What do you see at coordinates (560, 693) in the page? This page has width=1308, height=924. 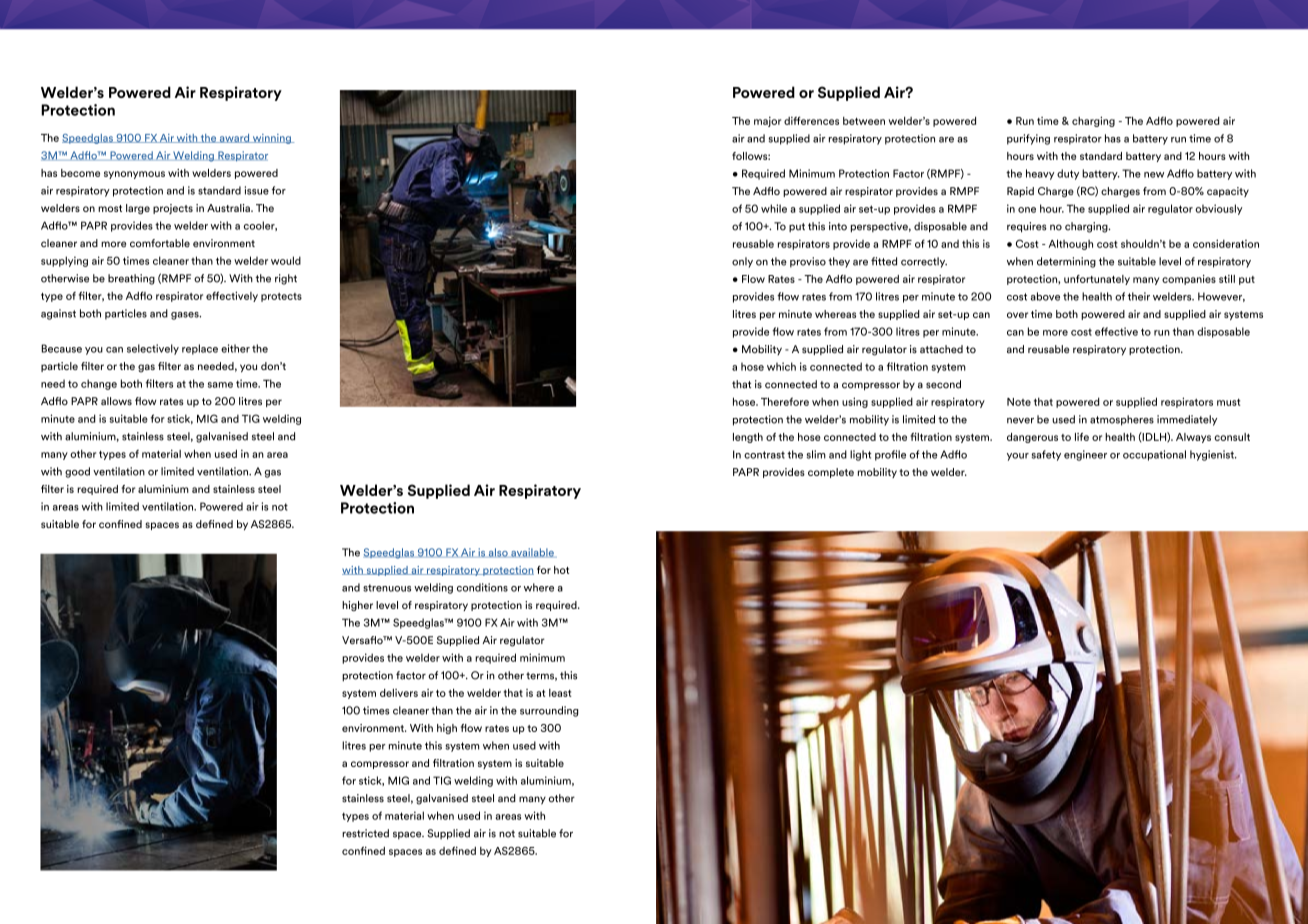 I see `least` at bounding box center [560, 693].
